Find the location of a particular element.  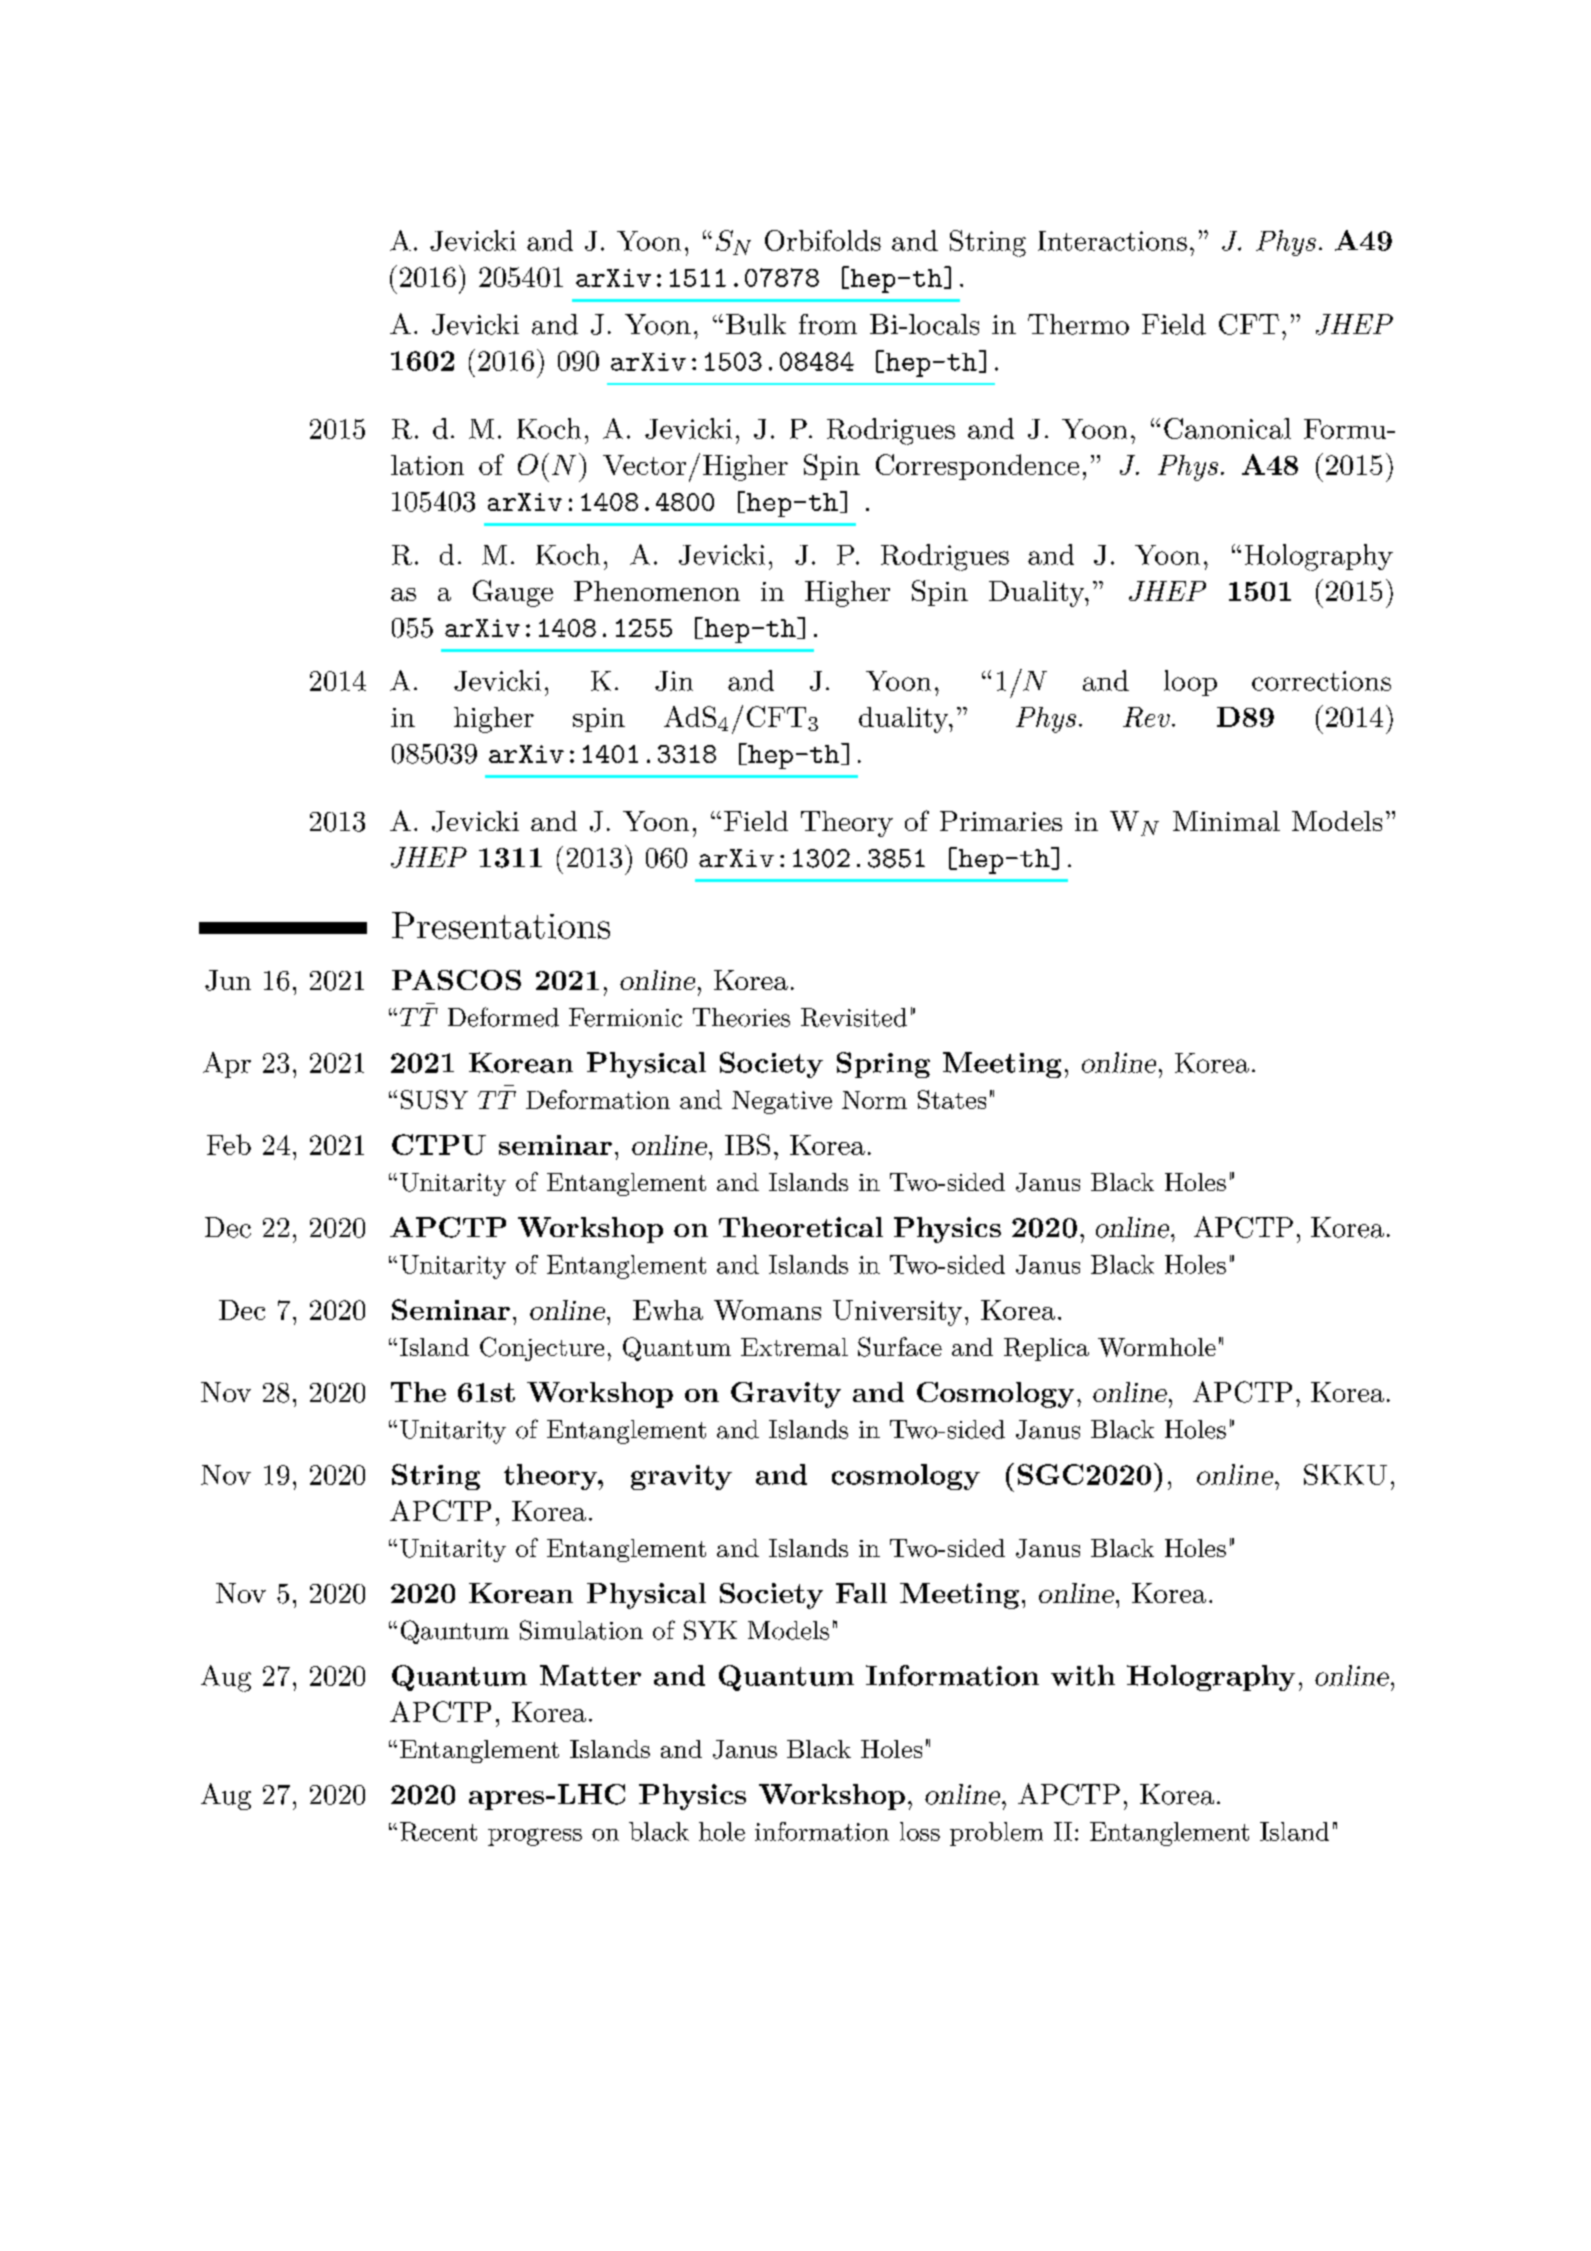

Theories is located at coordinates (741, 1017).
